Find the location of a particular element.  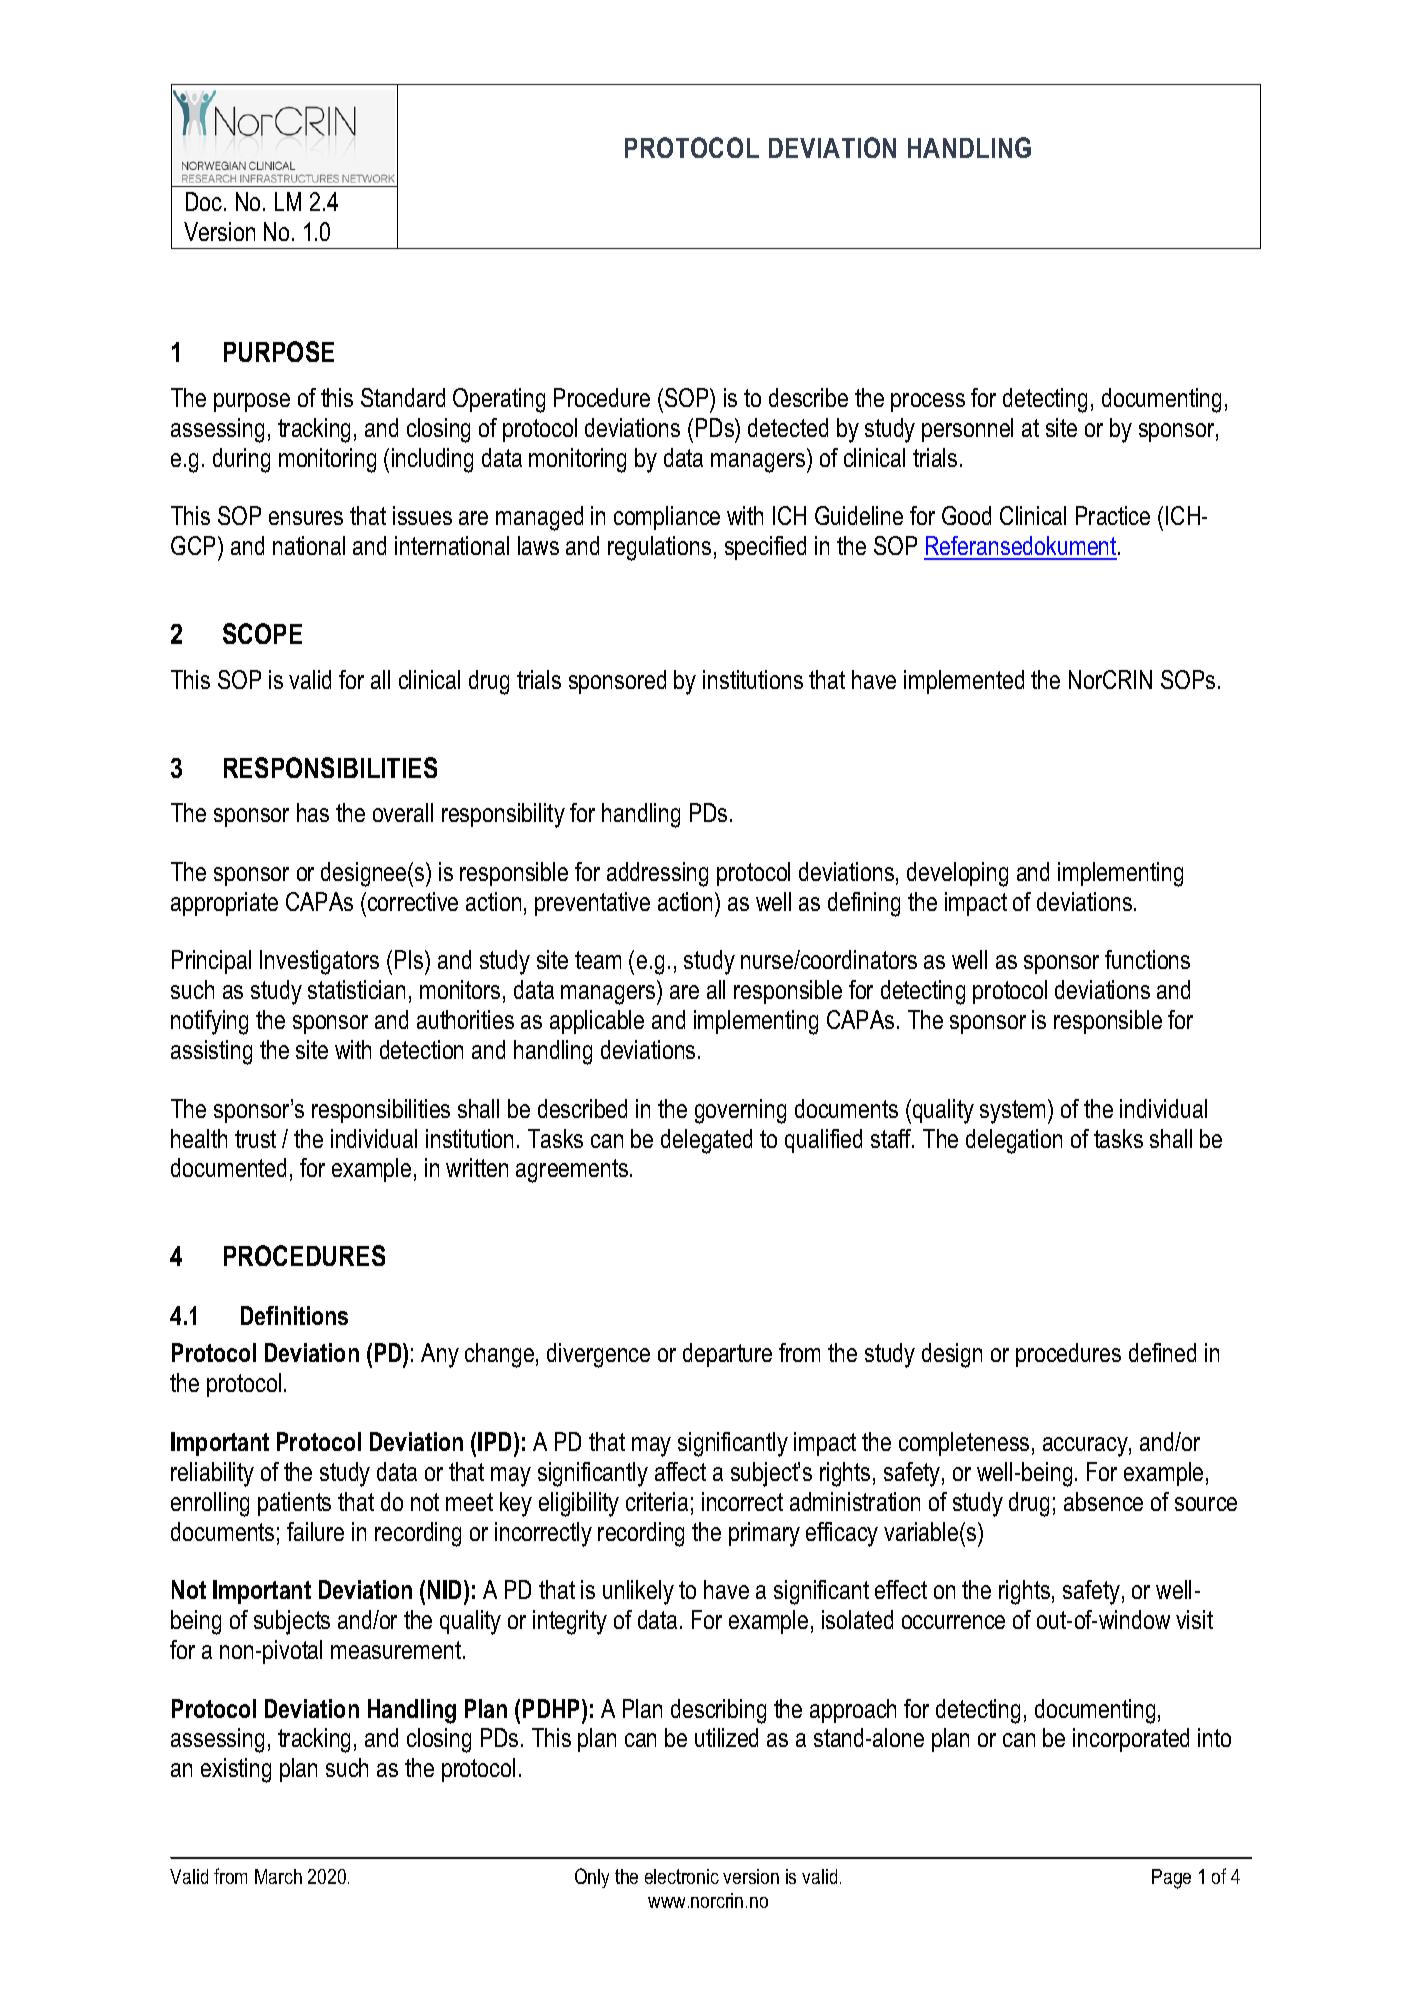

during is located at coordinates (241, 460).
